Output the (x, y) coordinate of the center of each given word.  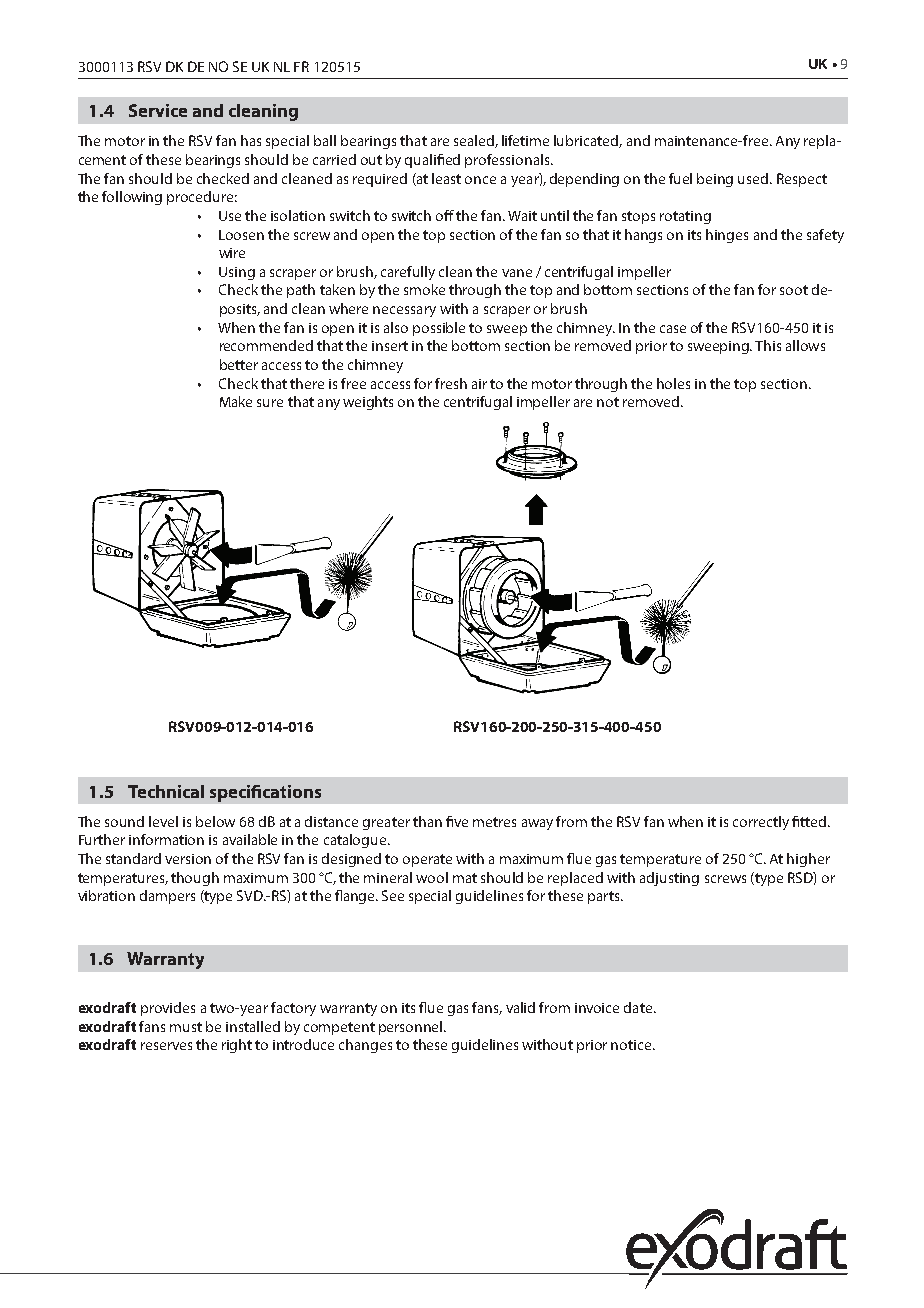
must (186, 1027)
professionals (508, 161)
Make (236, 401)
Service (158, 110)
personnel (412, 1028)
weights (368, 403)
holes (673, 383)
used (754, 178)
